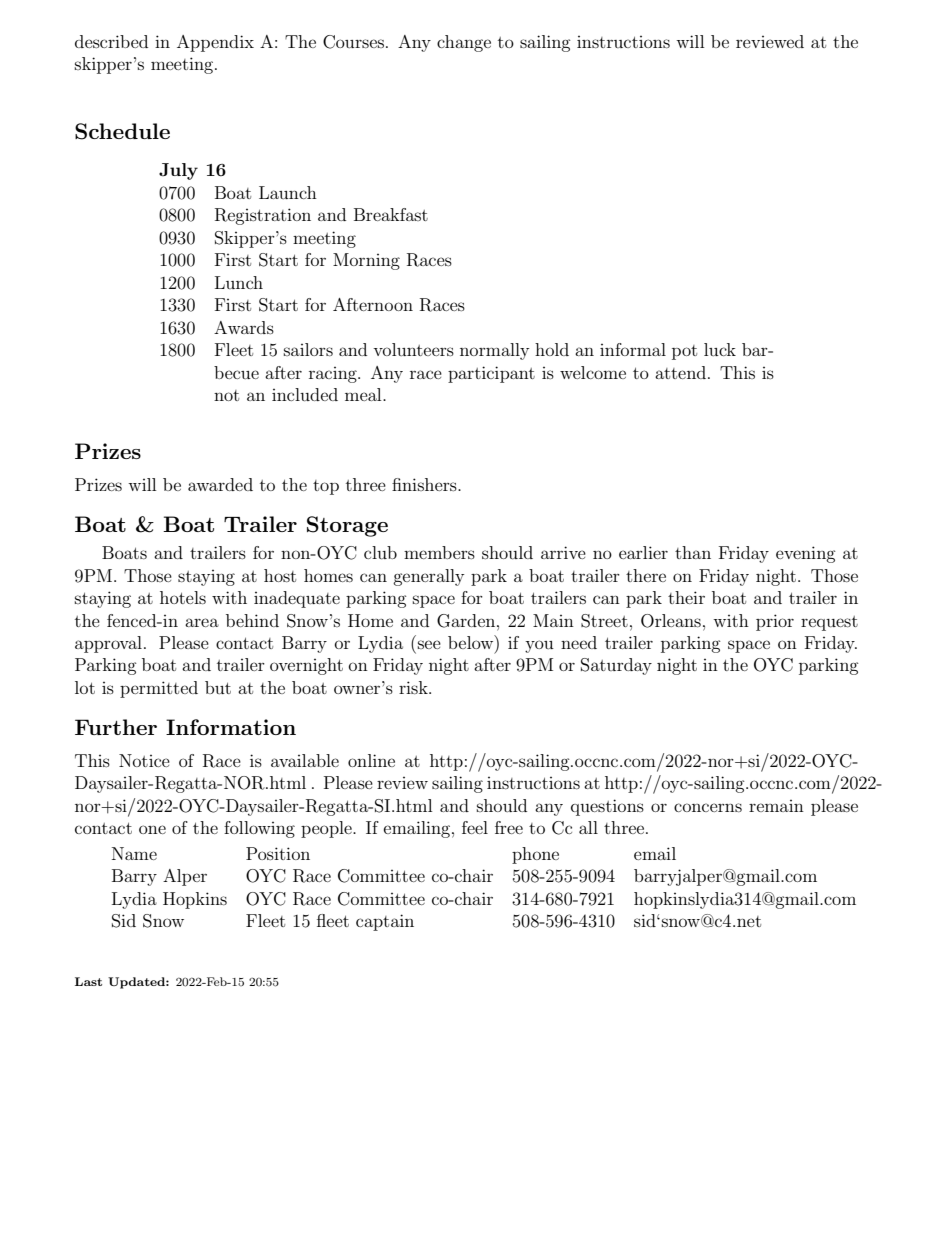  I want to click on prior, so click(775, 622).
